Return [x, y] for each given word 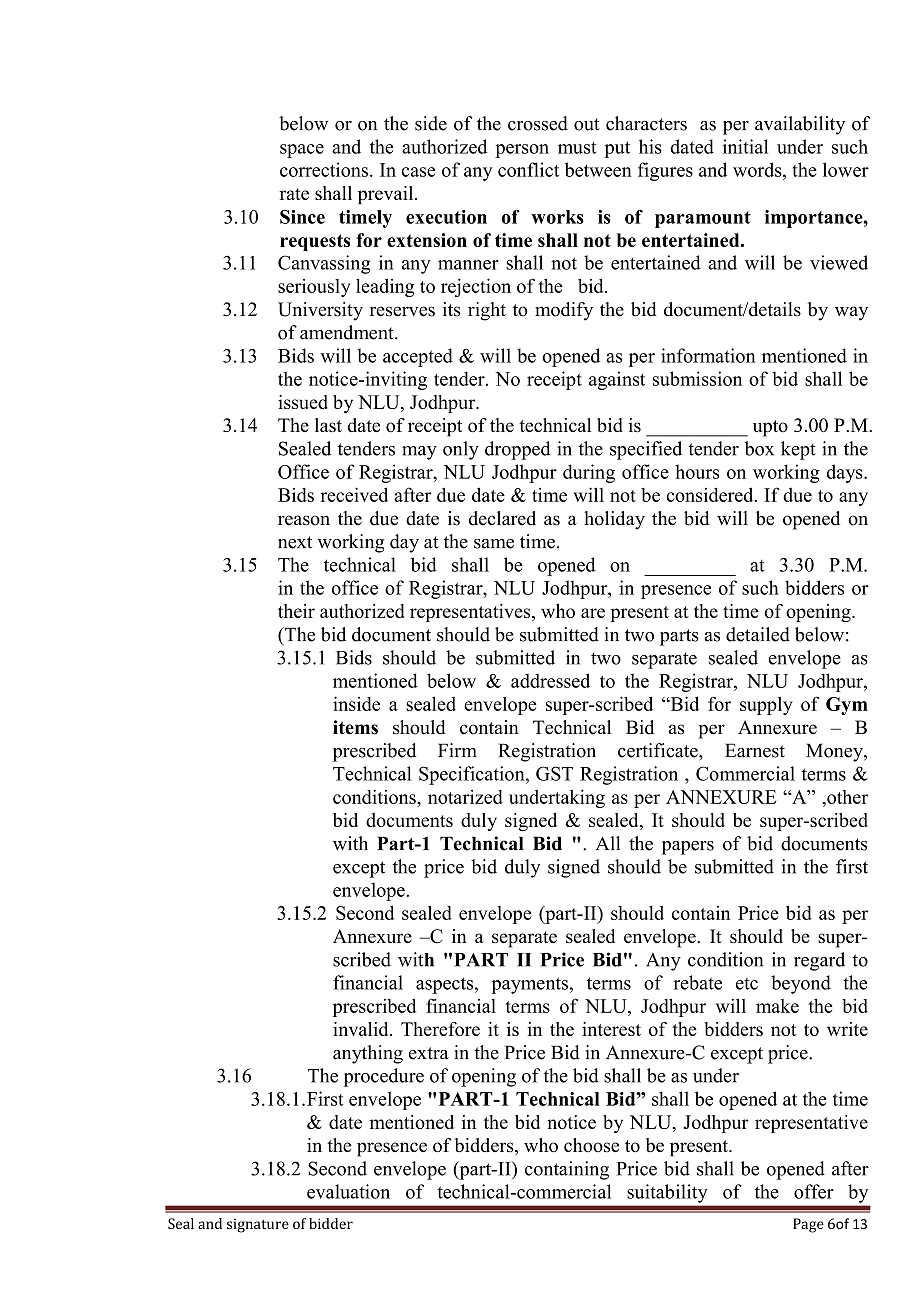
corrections [324, 169]
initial [745, 146]
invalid [362, 1029]
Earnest [755, 750]
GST [554, 773]
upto [770, 428]
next [295, 542]
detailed [758, 634]
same [494, 544]
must [577, 148]
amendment [348, 332]
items [355, 727]
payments [530, 985]
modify [564, 311]
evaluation [348, 1191]
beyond [801, 984]
